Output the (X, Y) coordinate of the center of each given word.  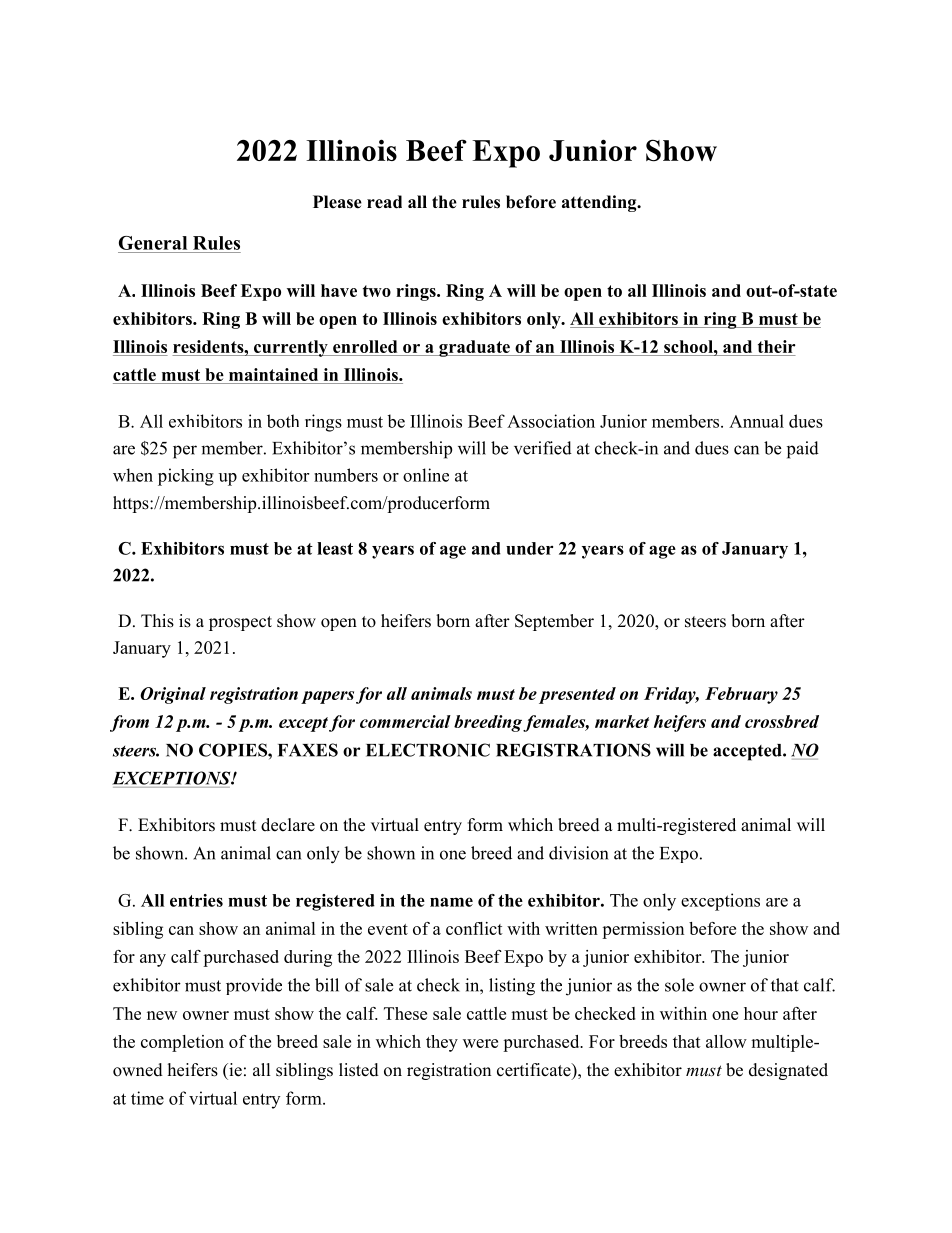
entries (196, 900)
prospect (240, 623)
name (451, 902)
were (480, 1043)
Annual (756, 421)
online (426, 475)
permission (643, 930)
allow (726, 1041)
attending (600, 203)
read (384, 202)
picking (186, 477)
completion (182, 1043)
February (741, 695)
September (554, 622)
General (153, 243)
